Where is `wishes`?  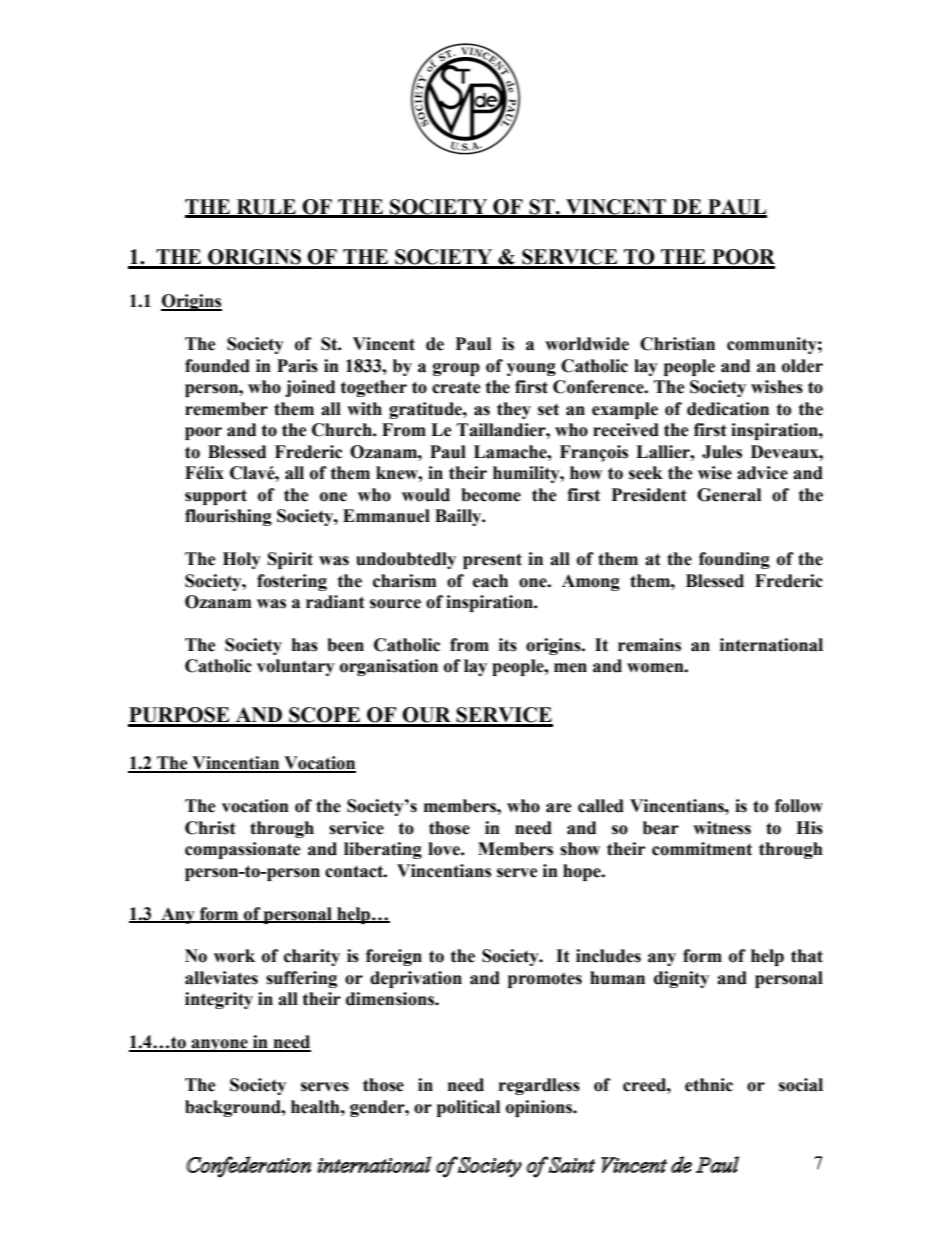
wishes is located at coordinates (777, 387).
